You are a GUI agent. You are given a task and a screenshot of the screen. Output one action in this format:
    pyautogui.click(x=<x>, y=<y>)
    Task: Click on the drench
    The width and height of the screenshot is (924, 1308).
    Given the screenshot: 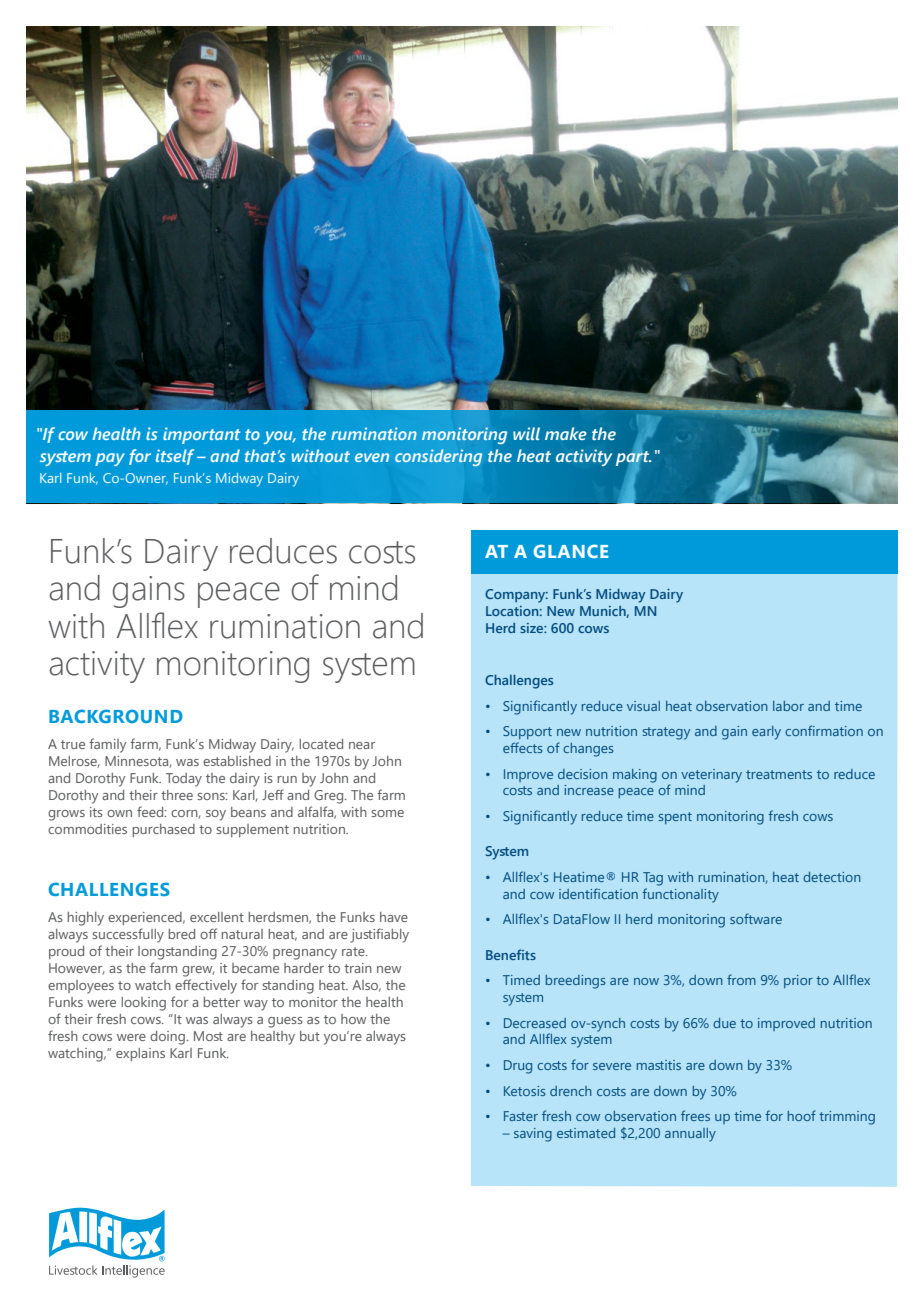 What is the action you would take?
    pyautogui.click(x=571, y=1091)
